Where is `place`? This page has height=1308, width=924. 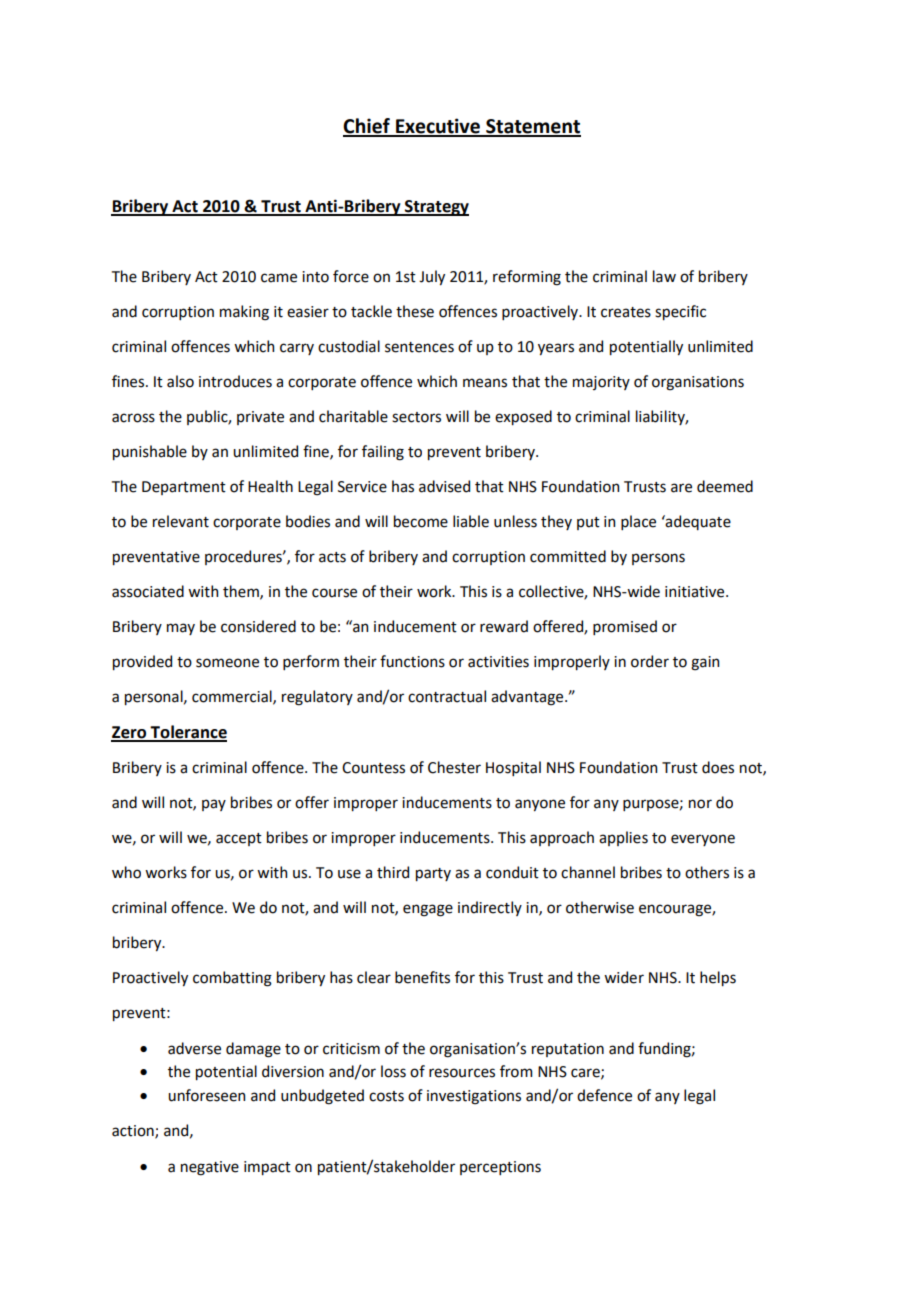 place is located at coordinates (638, 522).
